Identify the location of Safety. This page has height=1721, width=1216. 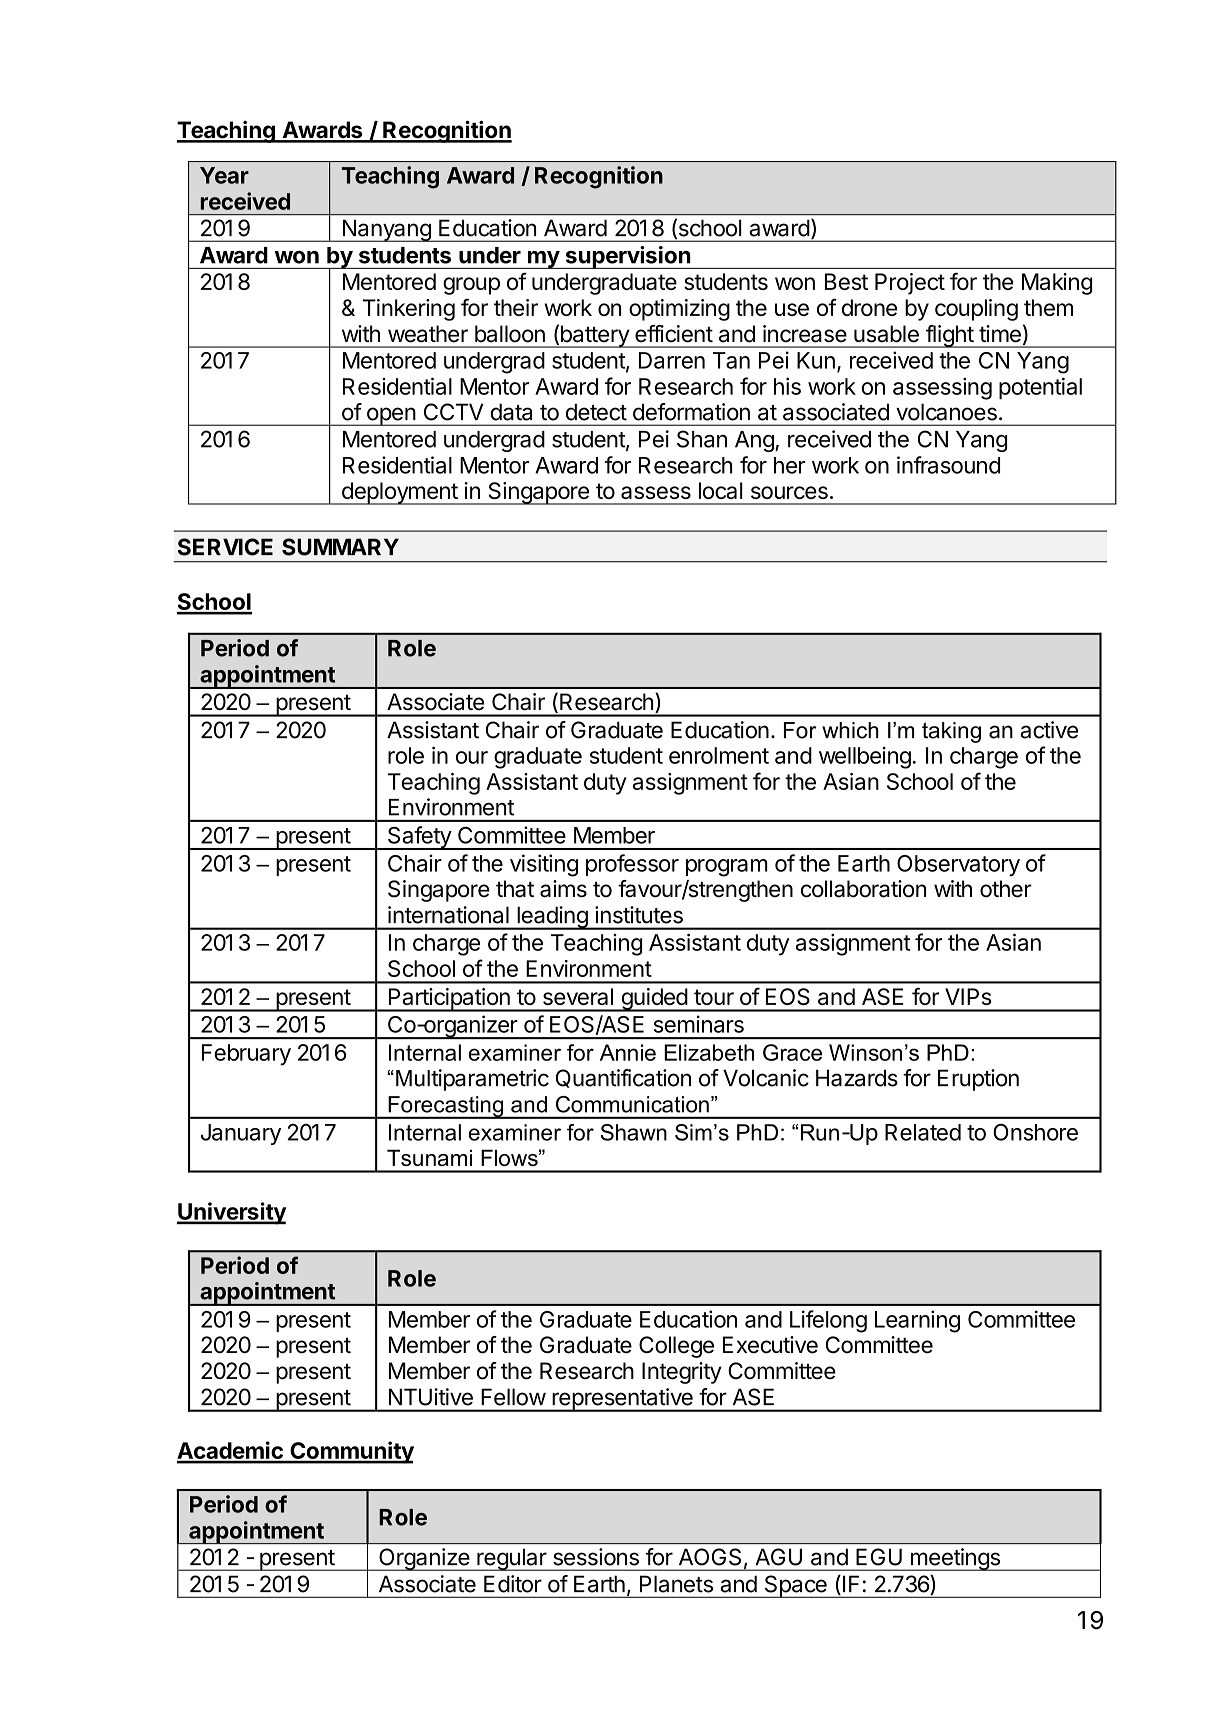
(419, 838).
